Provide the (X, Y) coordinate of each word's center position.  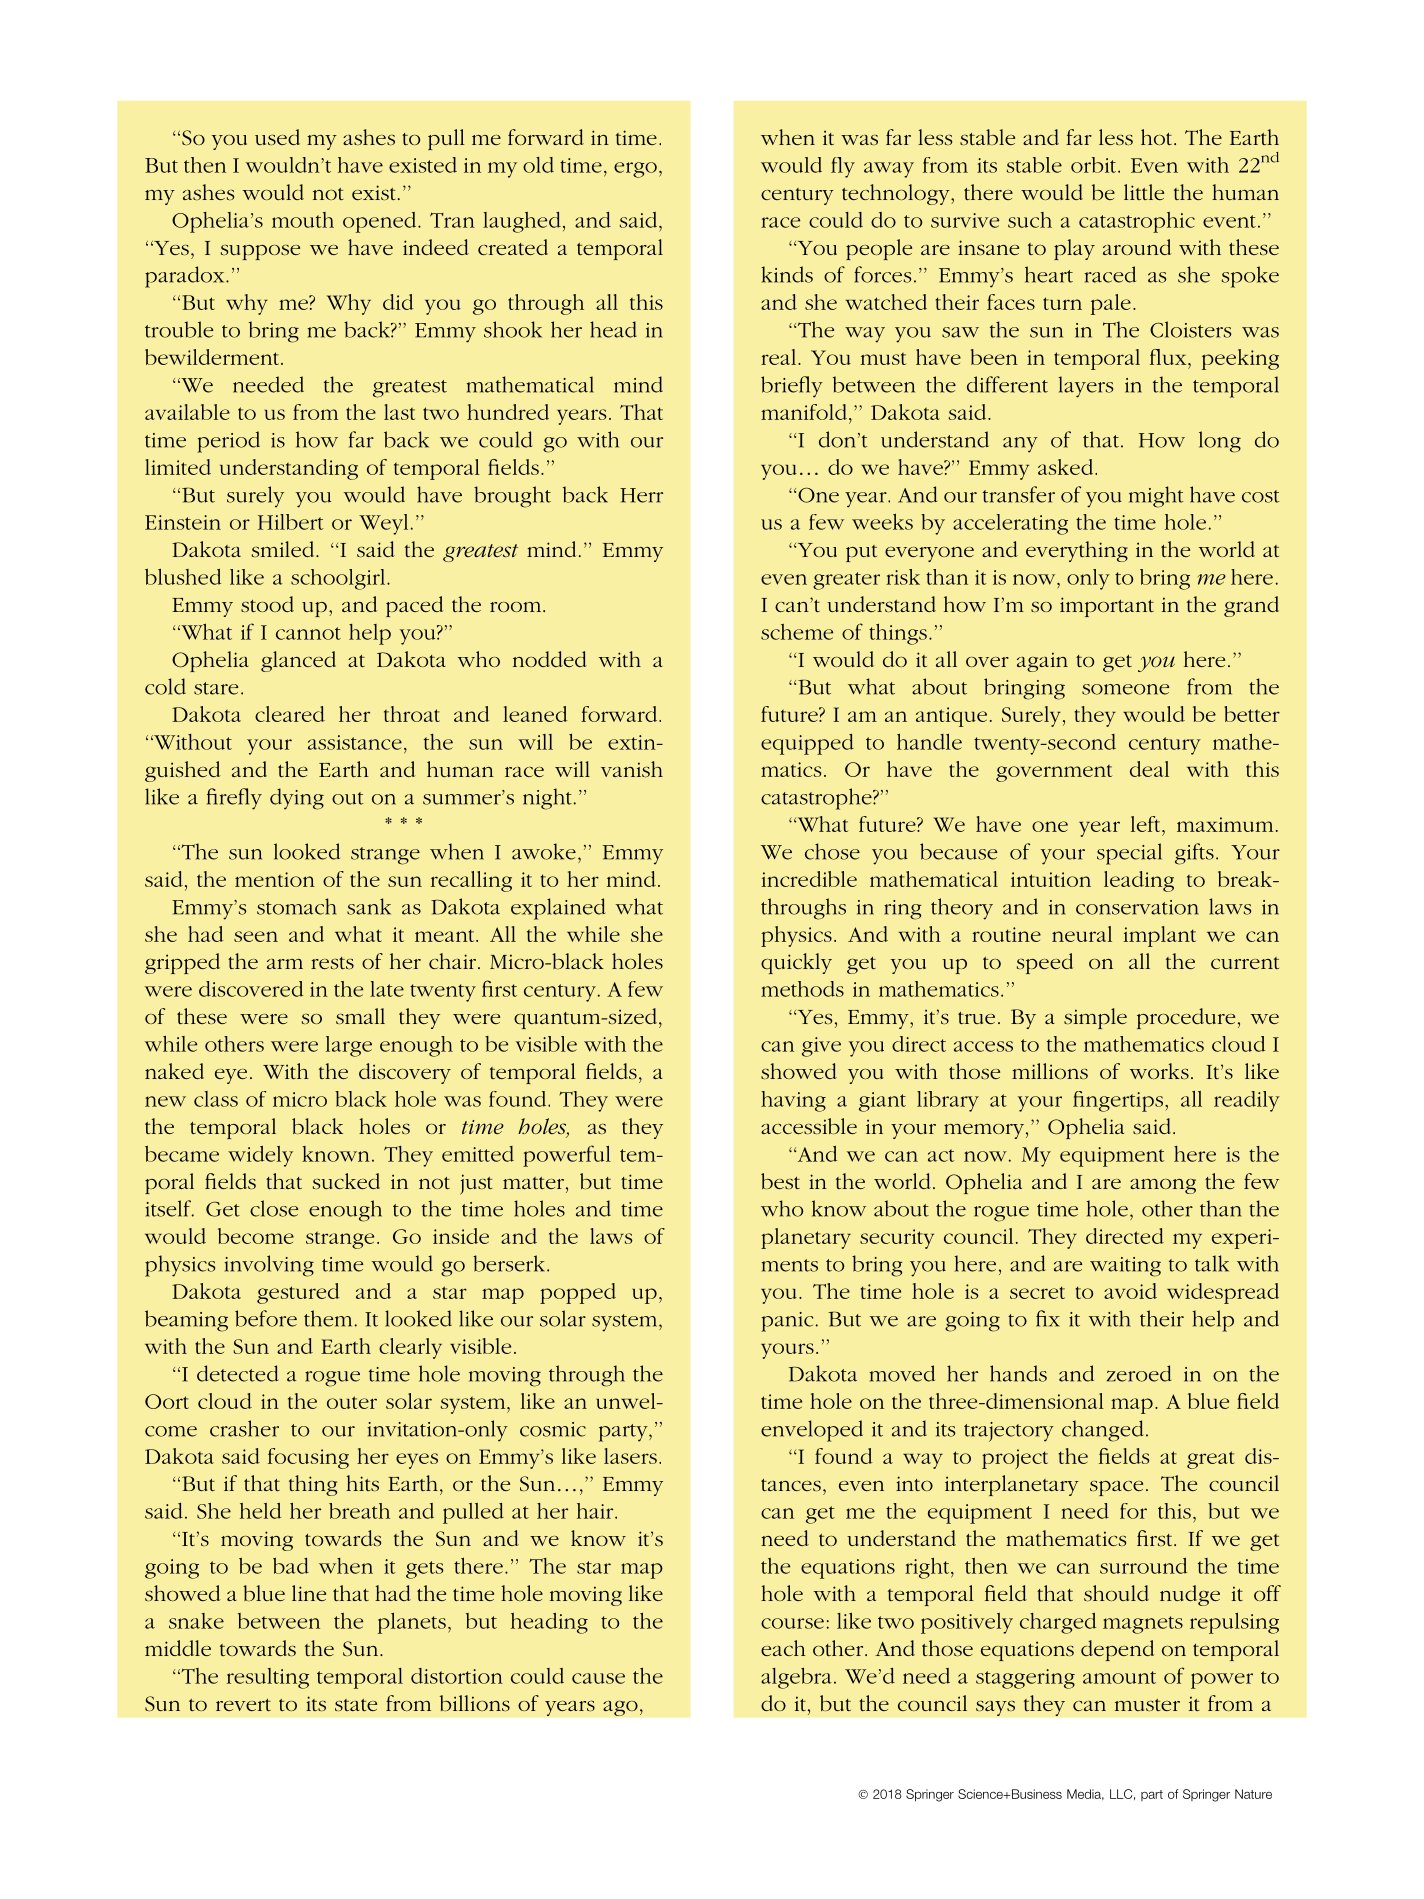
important (1107, 607)
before (266, 1318)
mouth (303, 220)
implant (1160, 936)
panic (787, 1322)
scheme (797, 632)
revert (243, 1705)
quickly (796, 963)
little (1144, 192)
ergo (635, 170)
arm (285, 964)
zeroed (1139, 1373)
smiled (284, 549)
